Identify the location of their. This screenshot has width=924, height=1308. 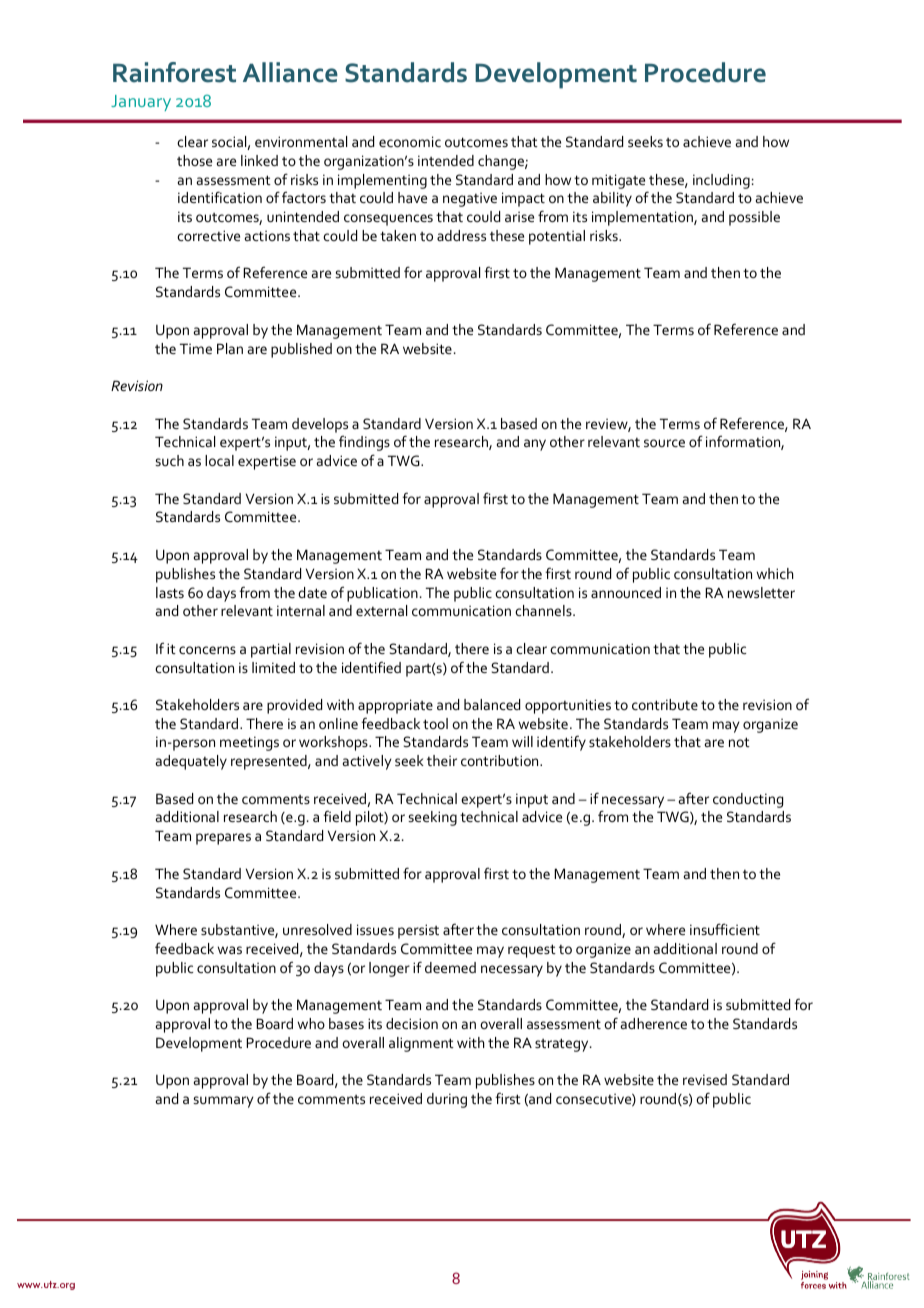
(442, 760).
